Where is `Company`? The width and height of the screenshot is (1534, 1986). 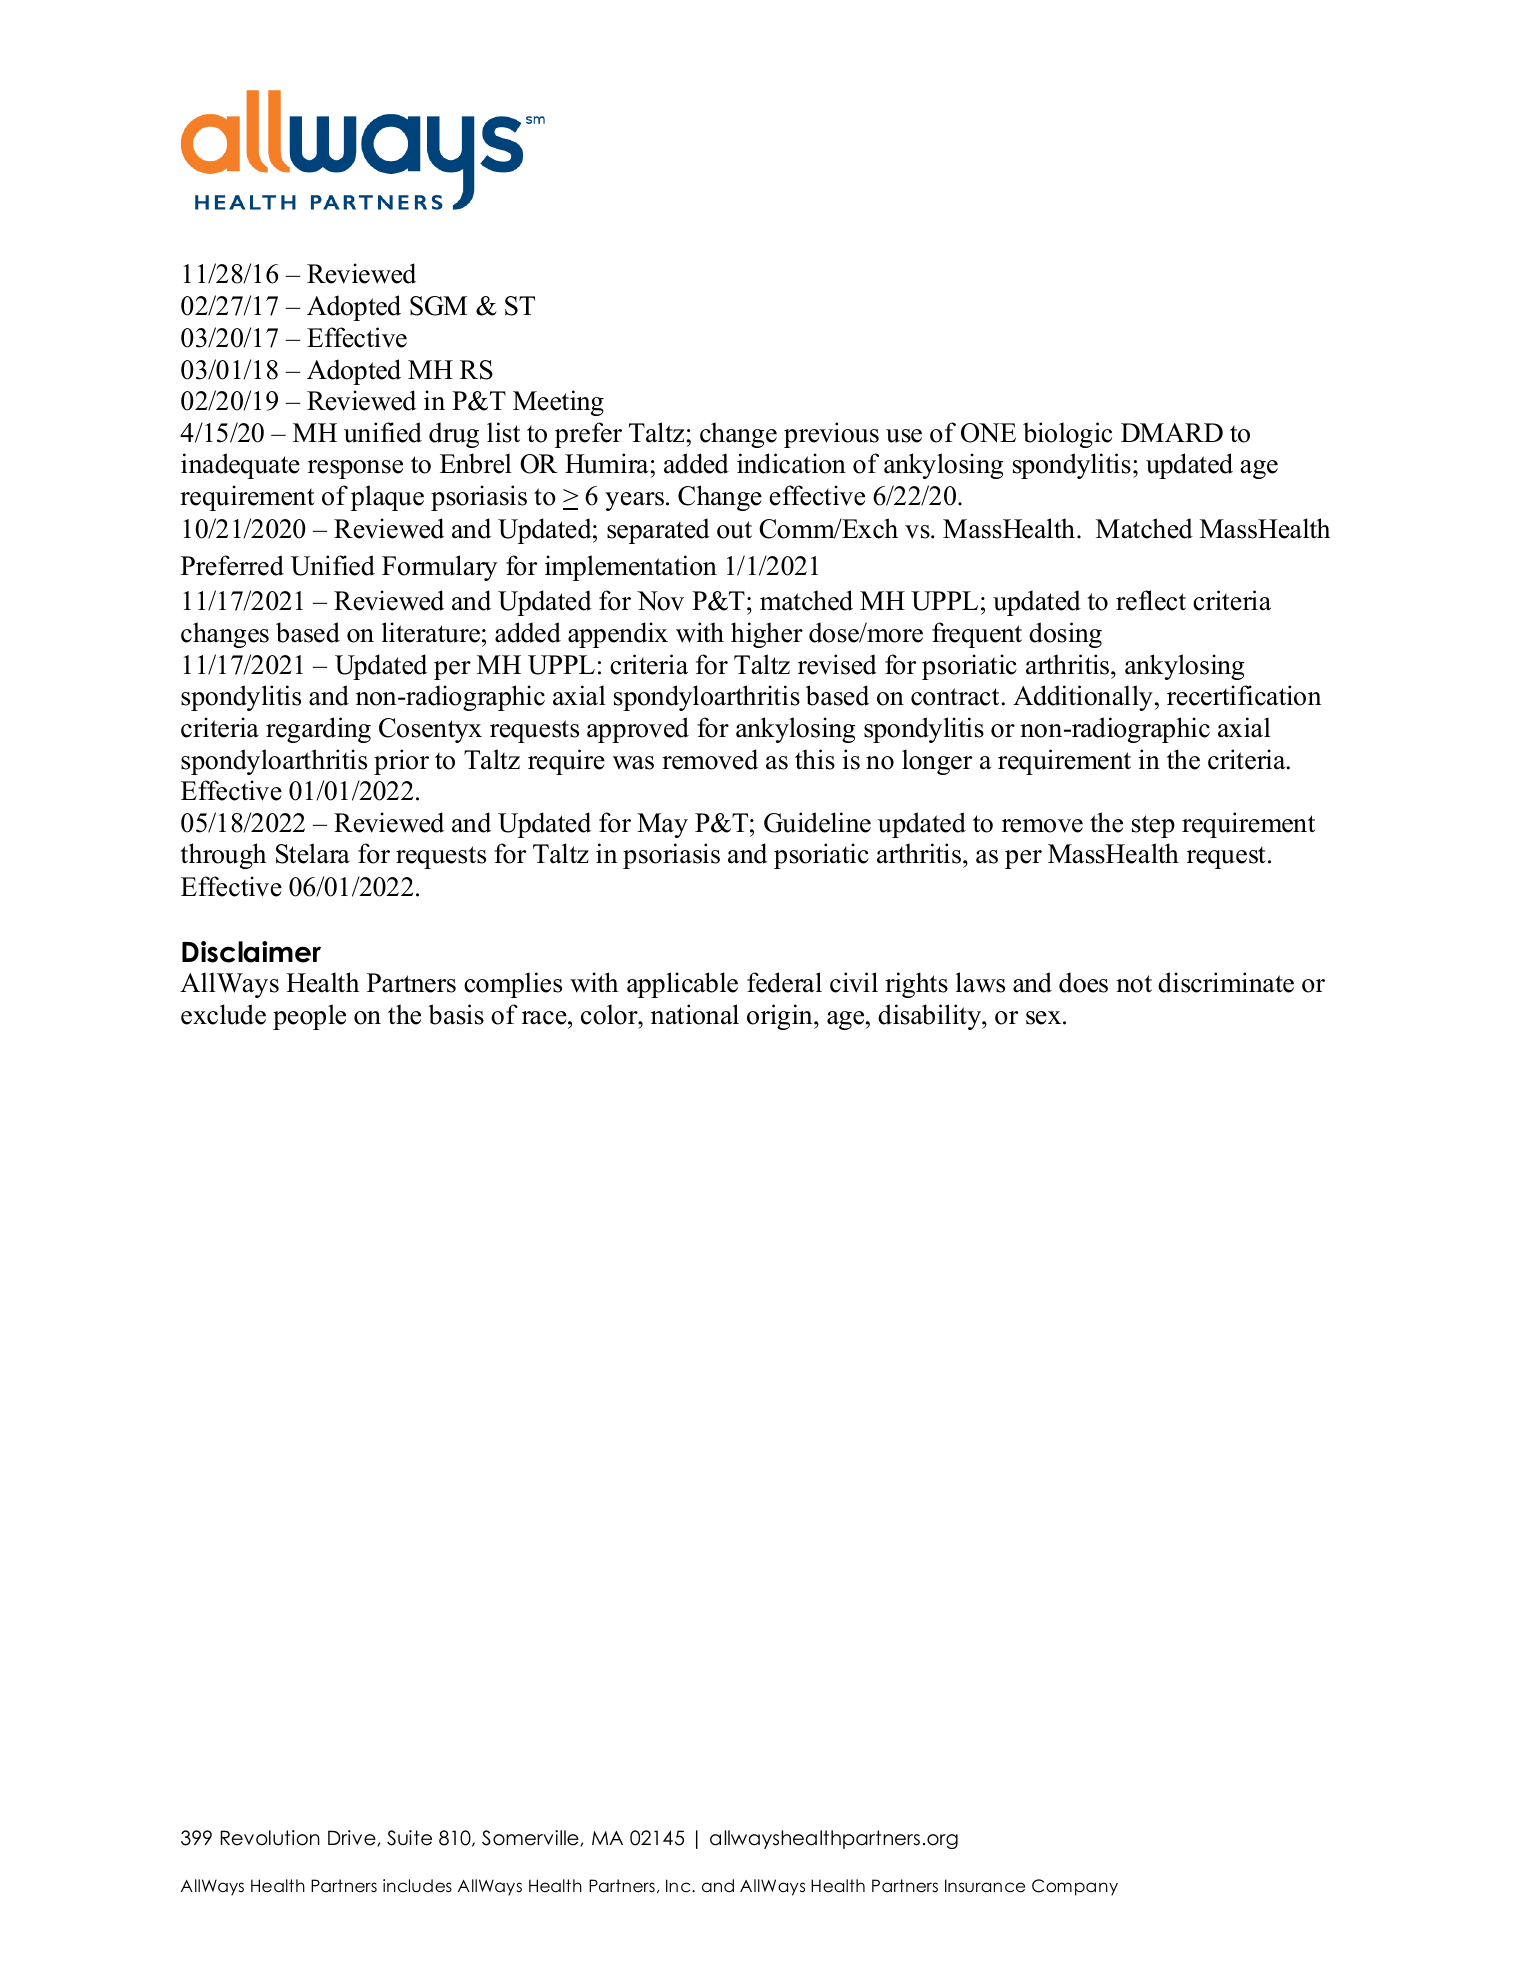 Company is located at coordinates (1075, 1887).
